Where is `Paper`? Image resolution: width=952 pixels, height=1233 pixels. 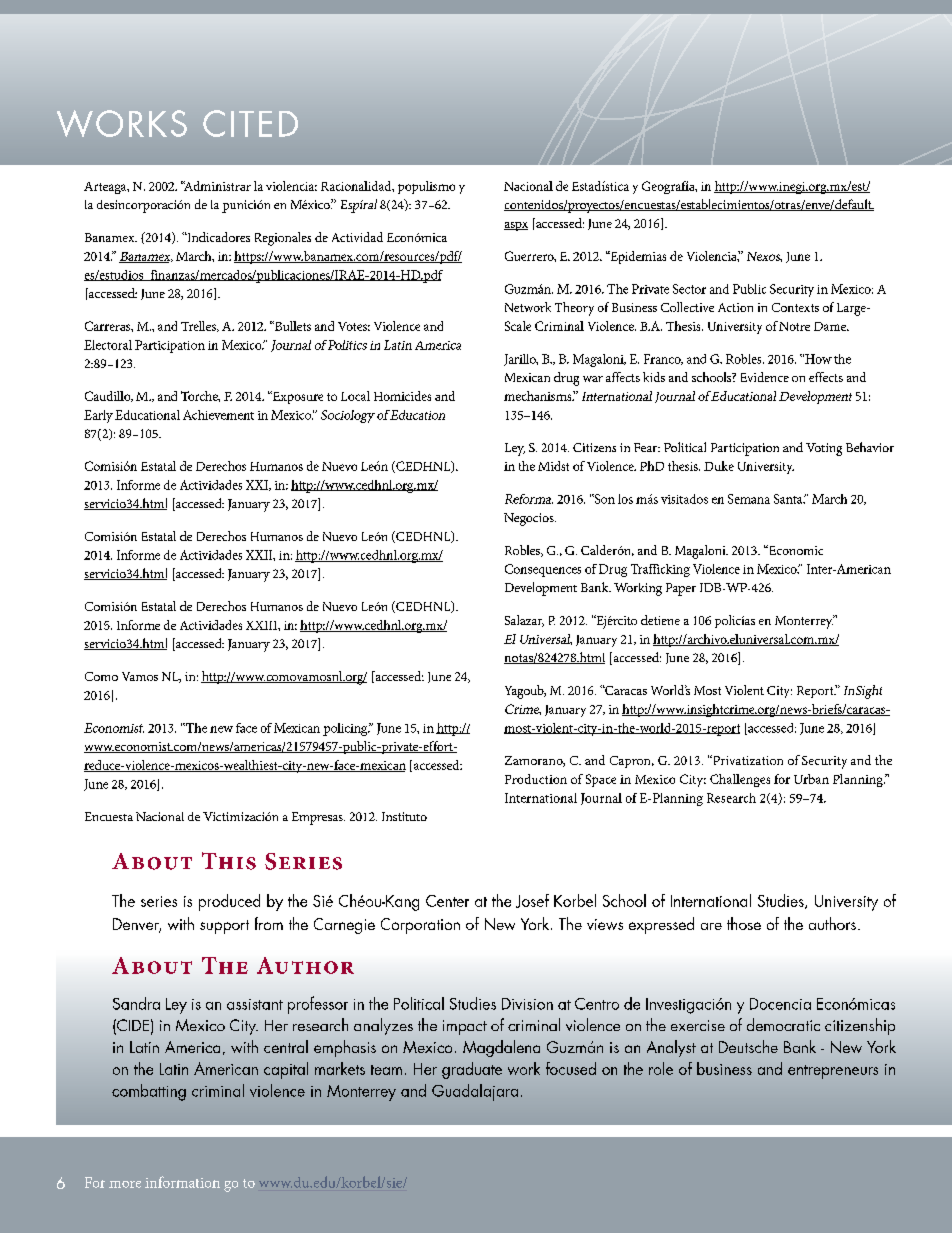 Paper is located at coordinates (681, 589).
